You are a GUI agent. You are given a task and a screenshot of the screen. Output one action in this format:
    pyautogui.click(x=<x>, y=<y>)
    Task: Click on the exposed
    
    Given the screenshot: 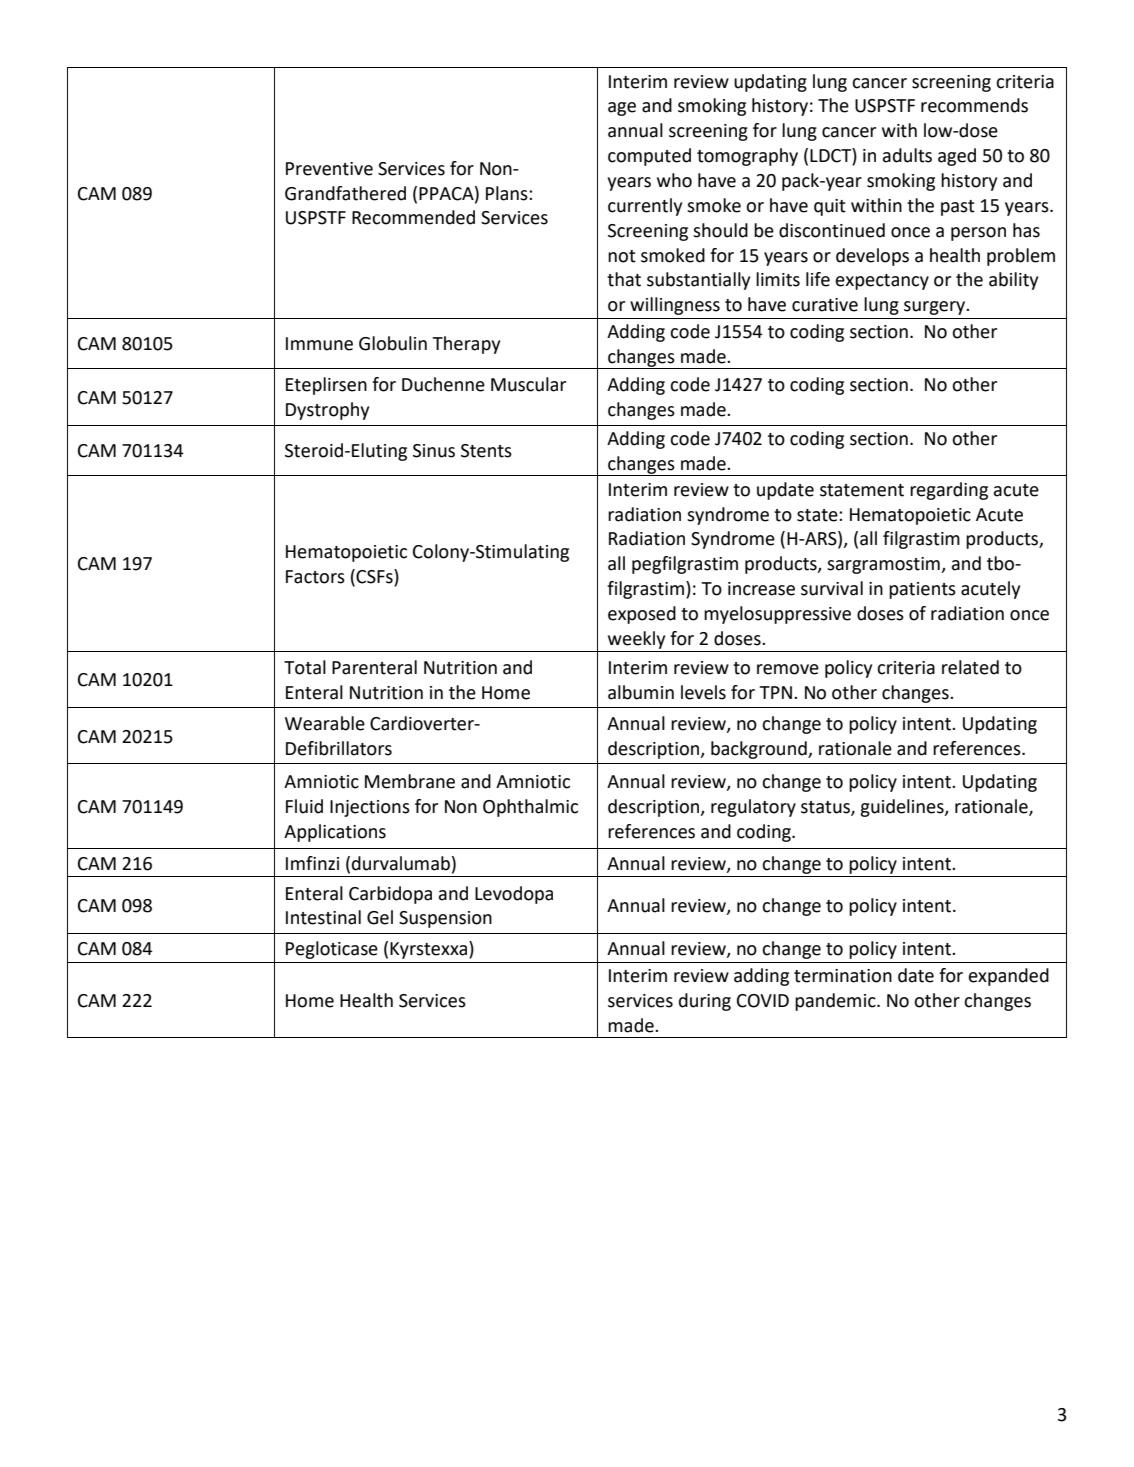 What is the action you would take?
    pyautogui.click(x=642, y=615)
